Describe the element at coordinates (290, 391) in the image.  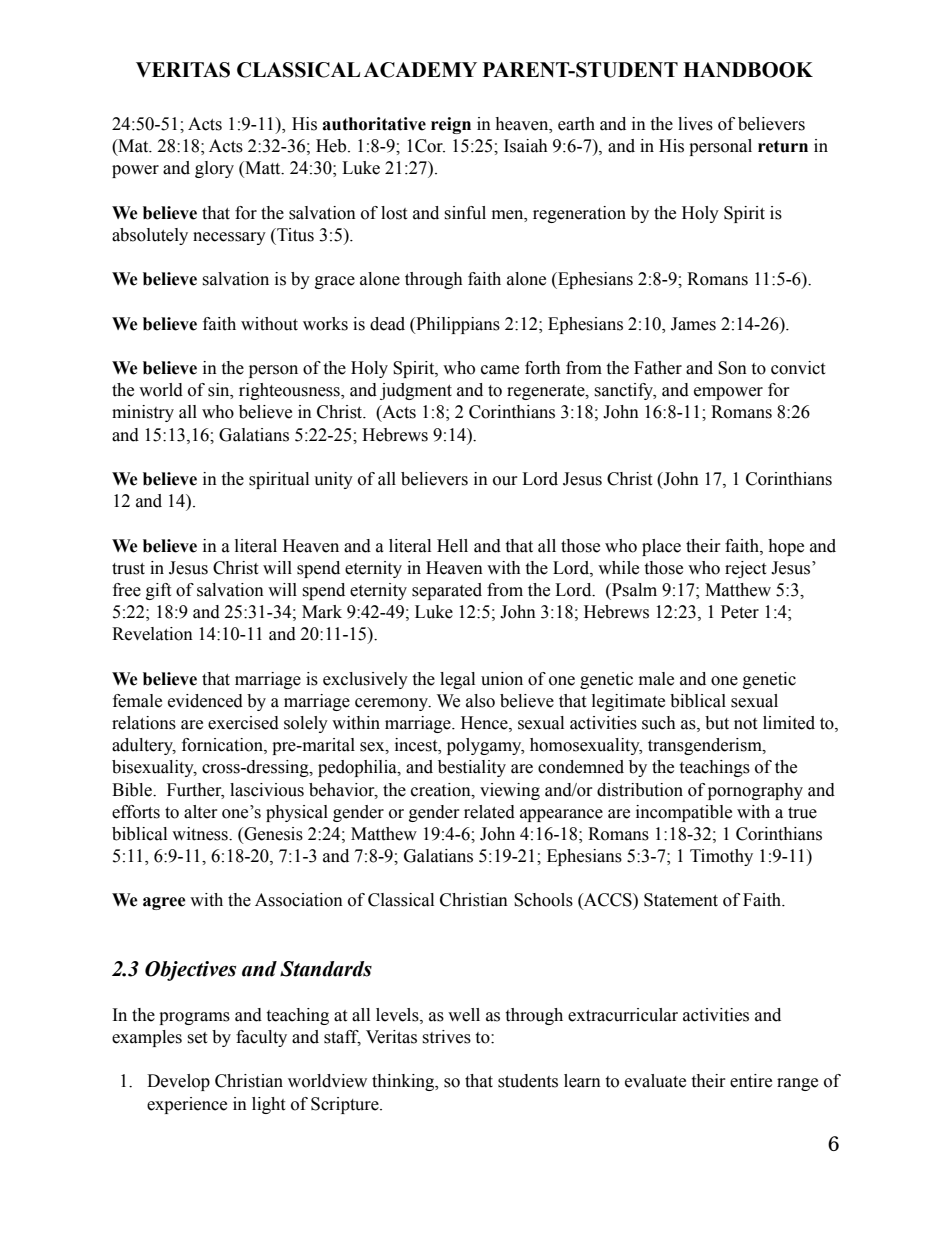
I see `righteousness` at that location.
